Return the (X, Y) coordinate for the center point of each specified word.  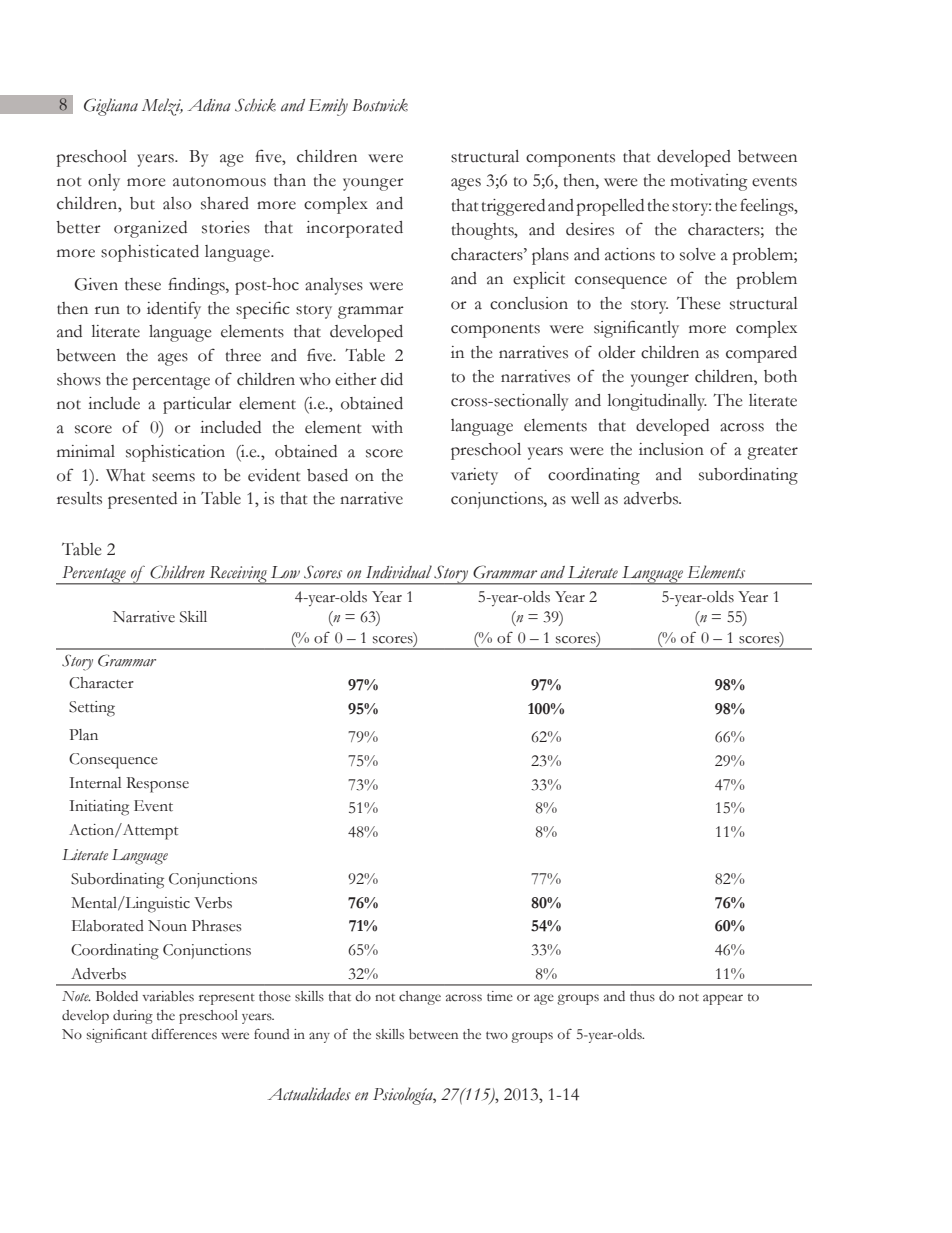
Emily (328, 107)
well (585, 498)
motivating (709, 182)
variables (168, 996)
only (104, 182)
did (392, 379)
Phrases (217, 926)
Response (157, 785)
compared (761, 354)
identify (174, 310)
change (420, 998)
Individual (399, 572)
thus (642, 996)
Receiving (238, 575)
